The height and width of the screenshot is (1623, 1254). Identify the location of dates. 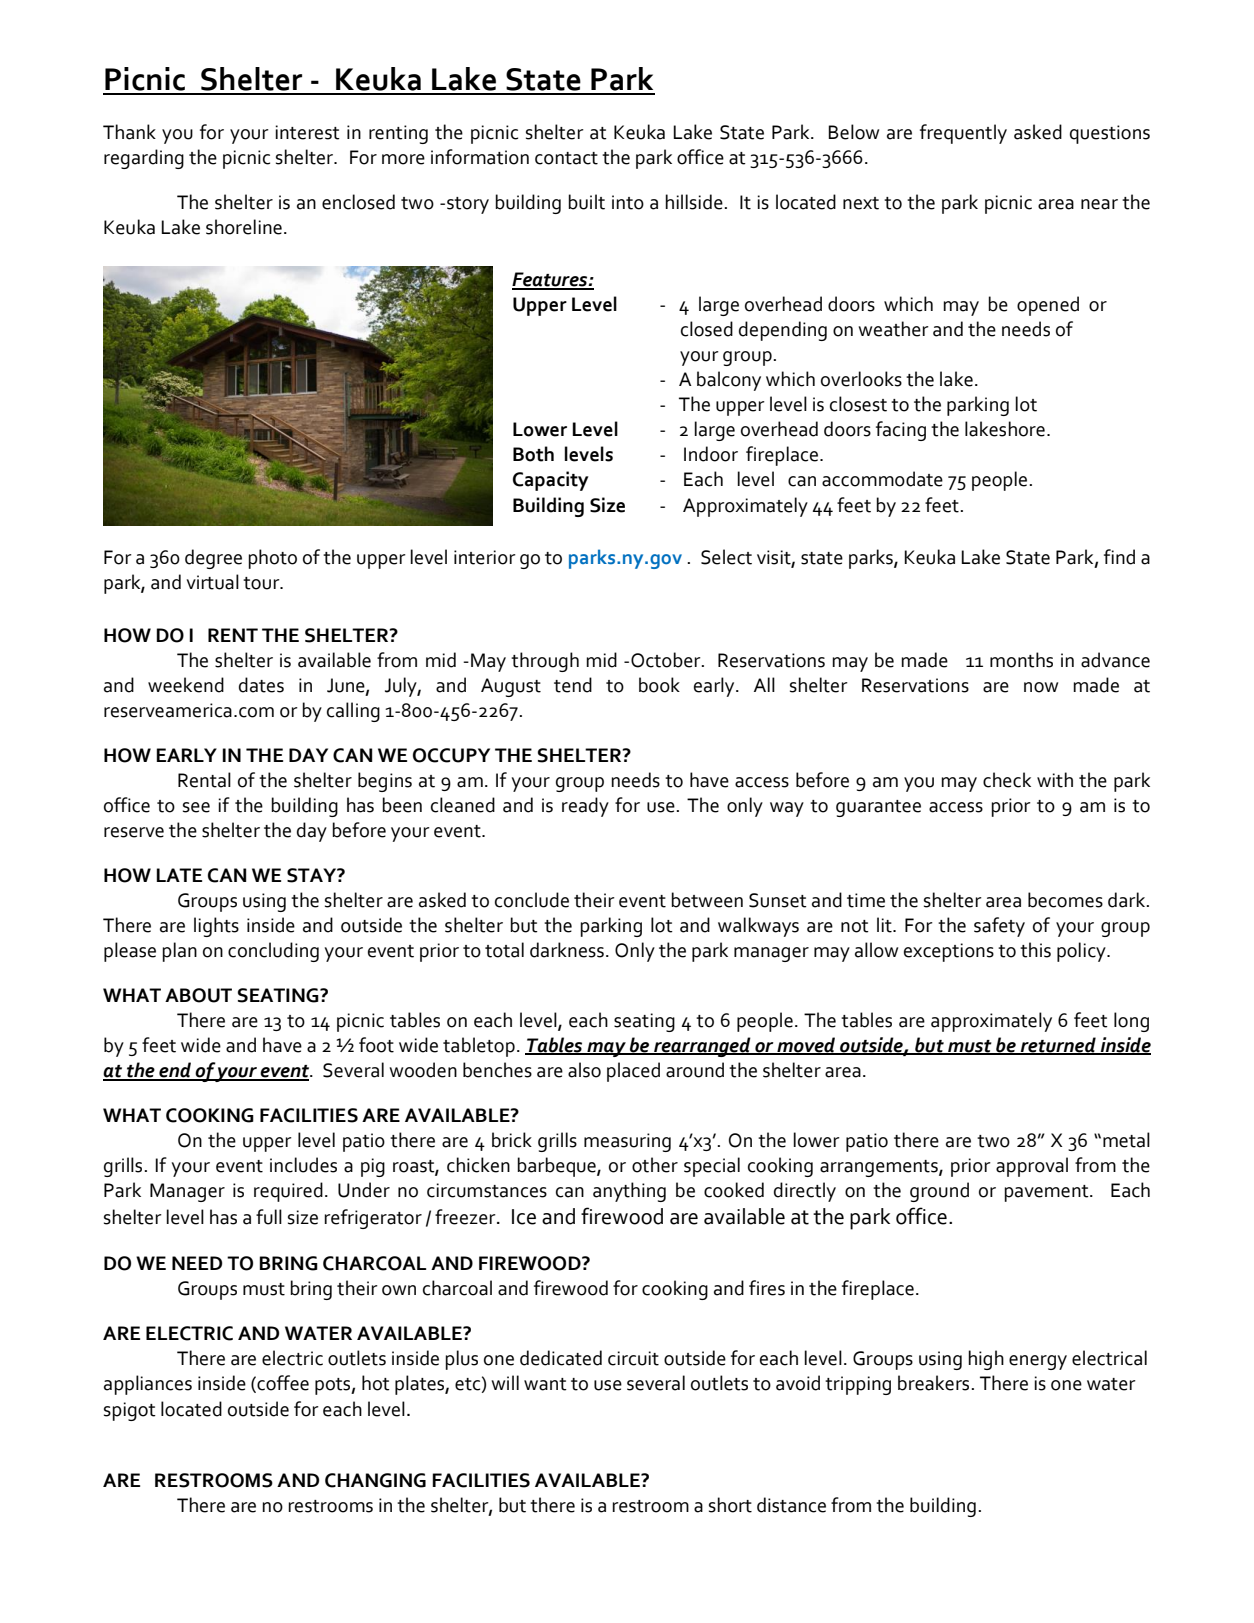
(261, 685).
